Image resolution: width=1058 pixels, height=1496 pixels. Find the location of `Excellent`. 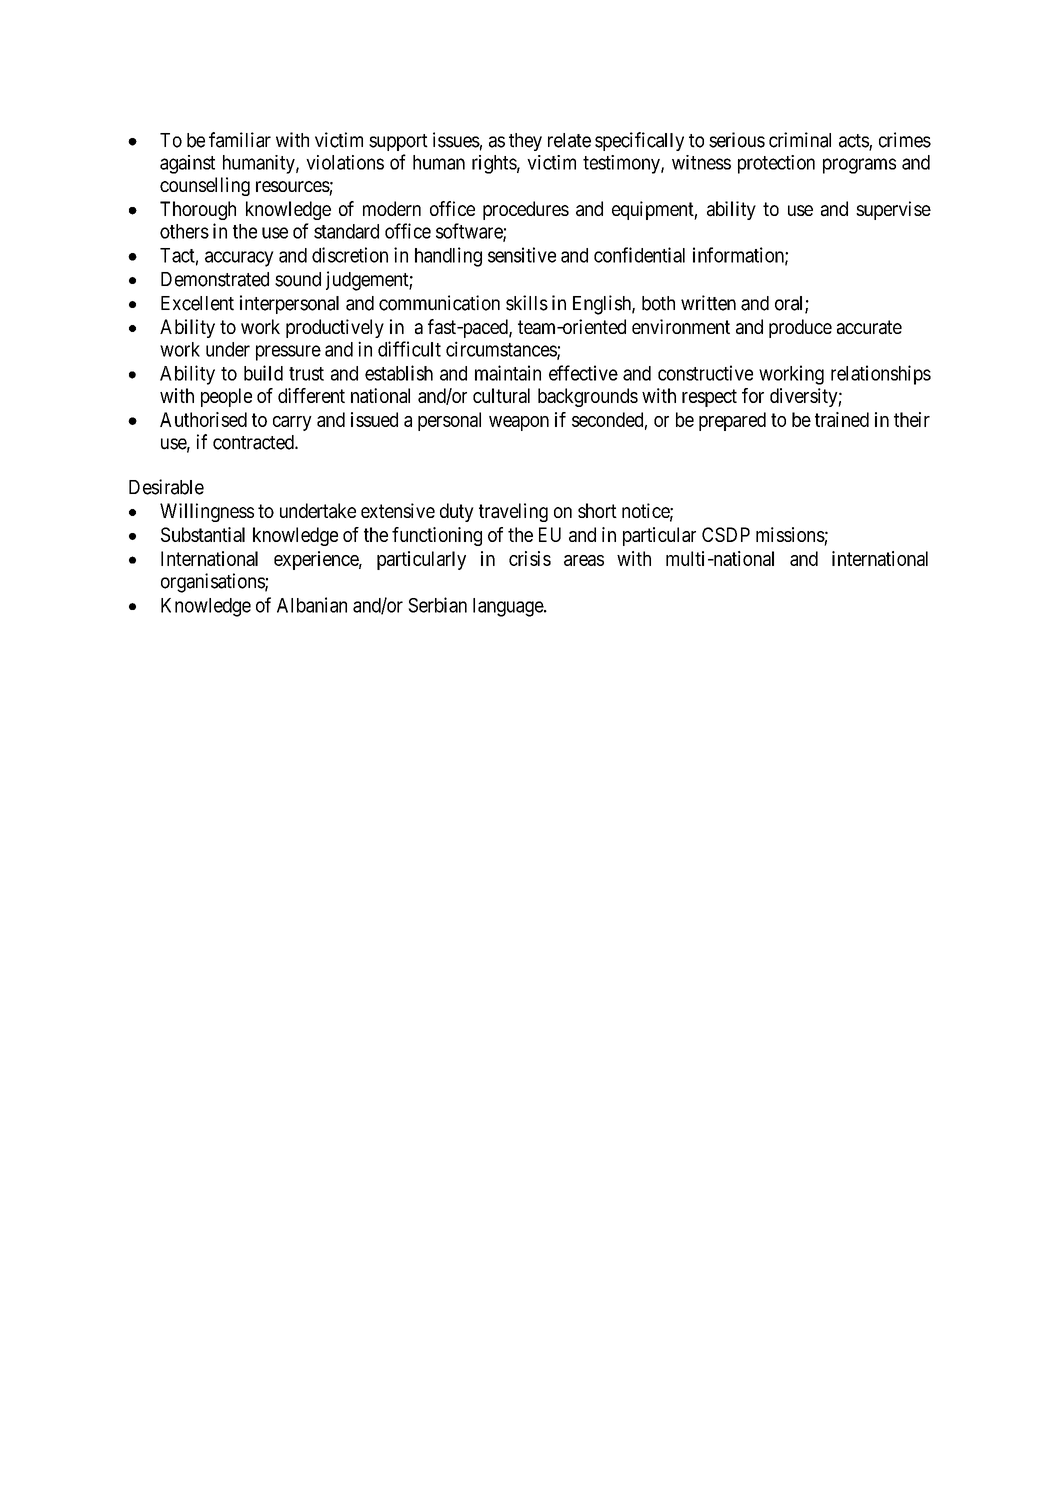

Excellent is located at coordinates (197, 303).
